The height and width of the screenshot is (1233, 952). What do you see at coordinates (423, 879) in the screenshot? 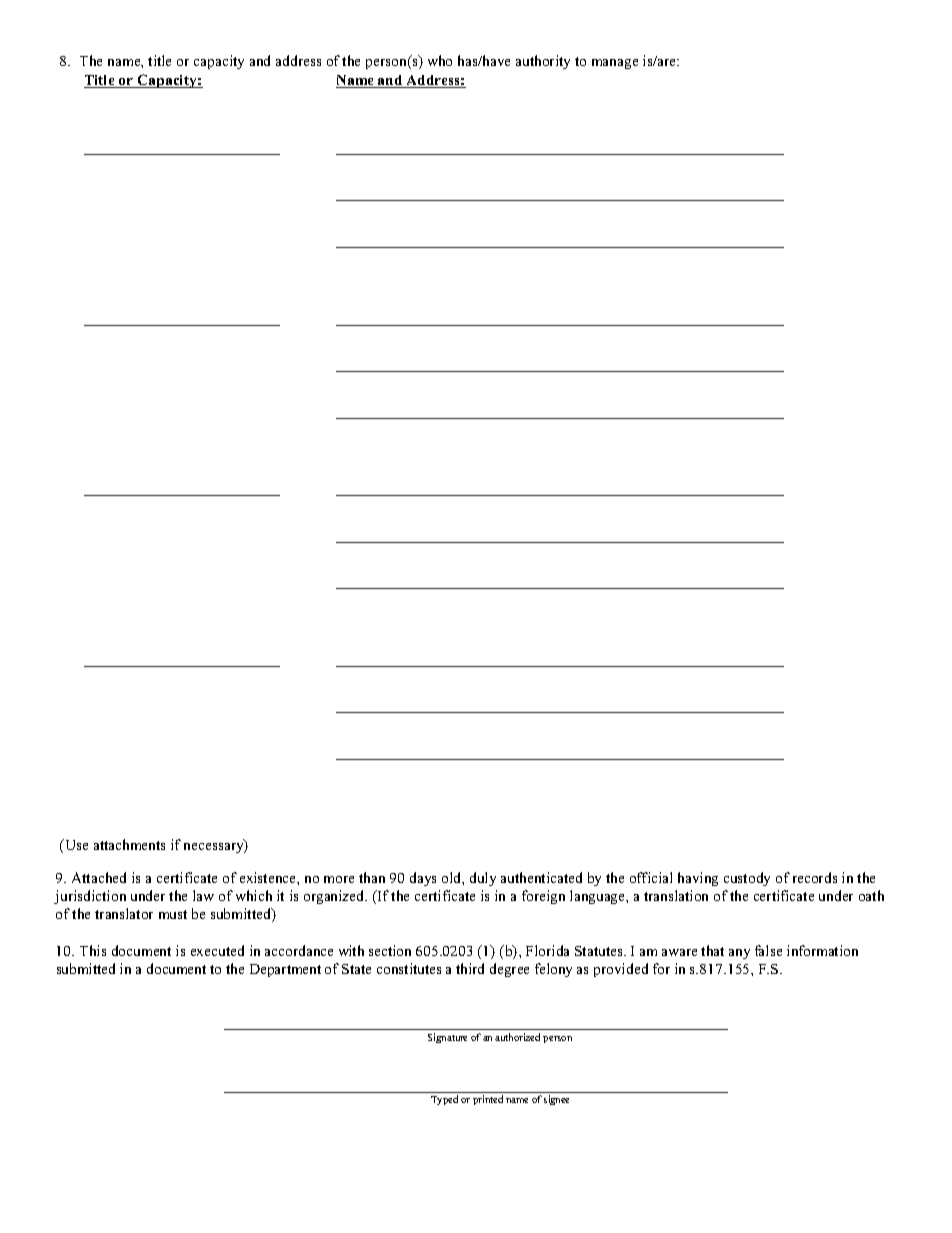
I see `days` at bounding box center [423, 879].
